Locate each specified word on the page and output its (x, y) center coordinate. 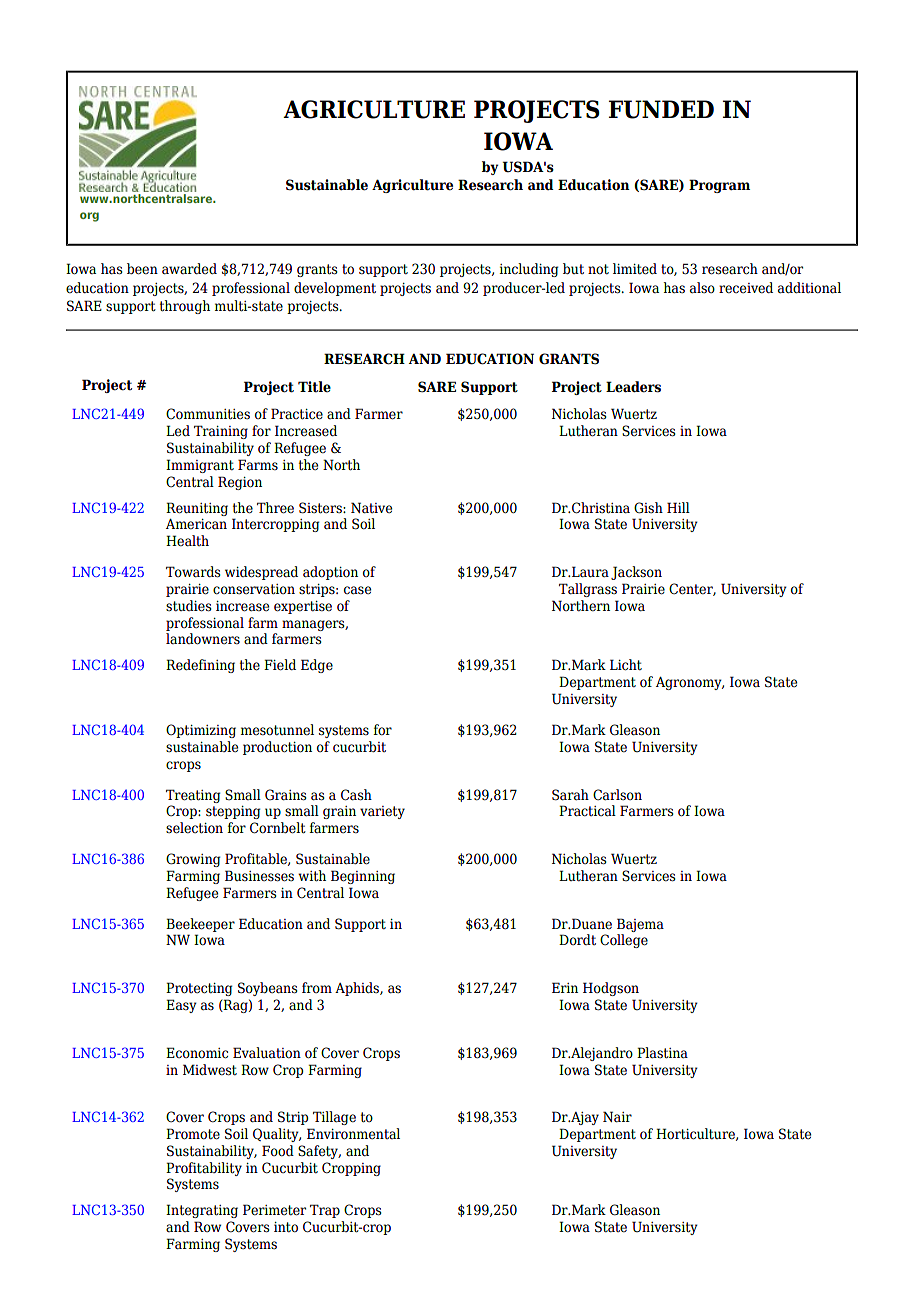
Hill (678, 507)
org (89, 217)
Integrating (202, 1211)
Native (371, 508)
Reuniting (197, 509)
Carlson (617, 795)
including (529, 270)
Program (719, 186)
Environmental (353, 1134)
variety (382, 812)
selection (194, 828)
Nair (617, 1117)
